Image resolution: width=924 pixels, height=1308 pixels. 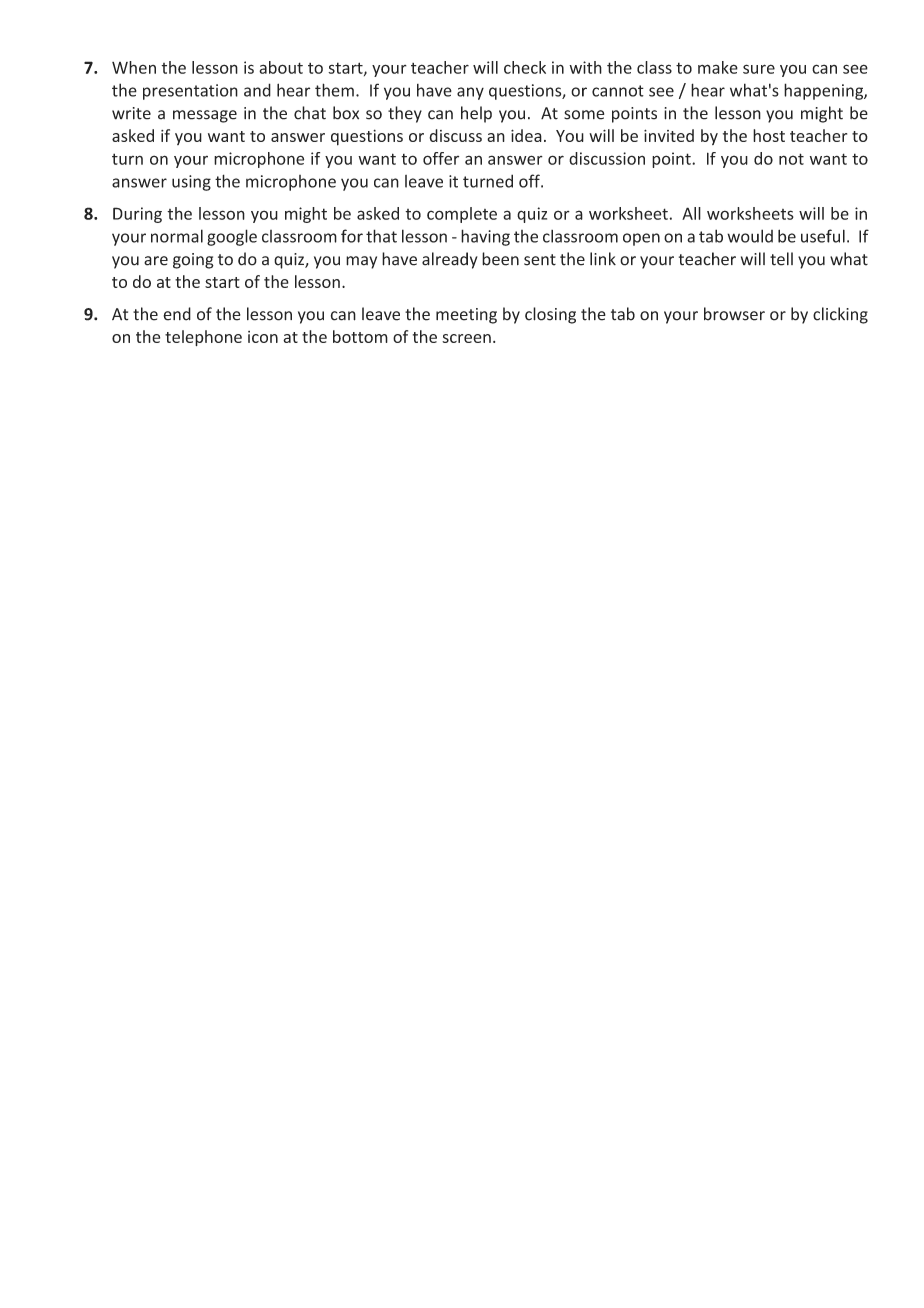 I want to click on complete, so click(x=462, y=215).
